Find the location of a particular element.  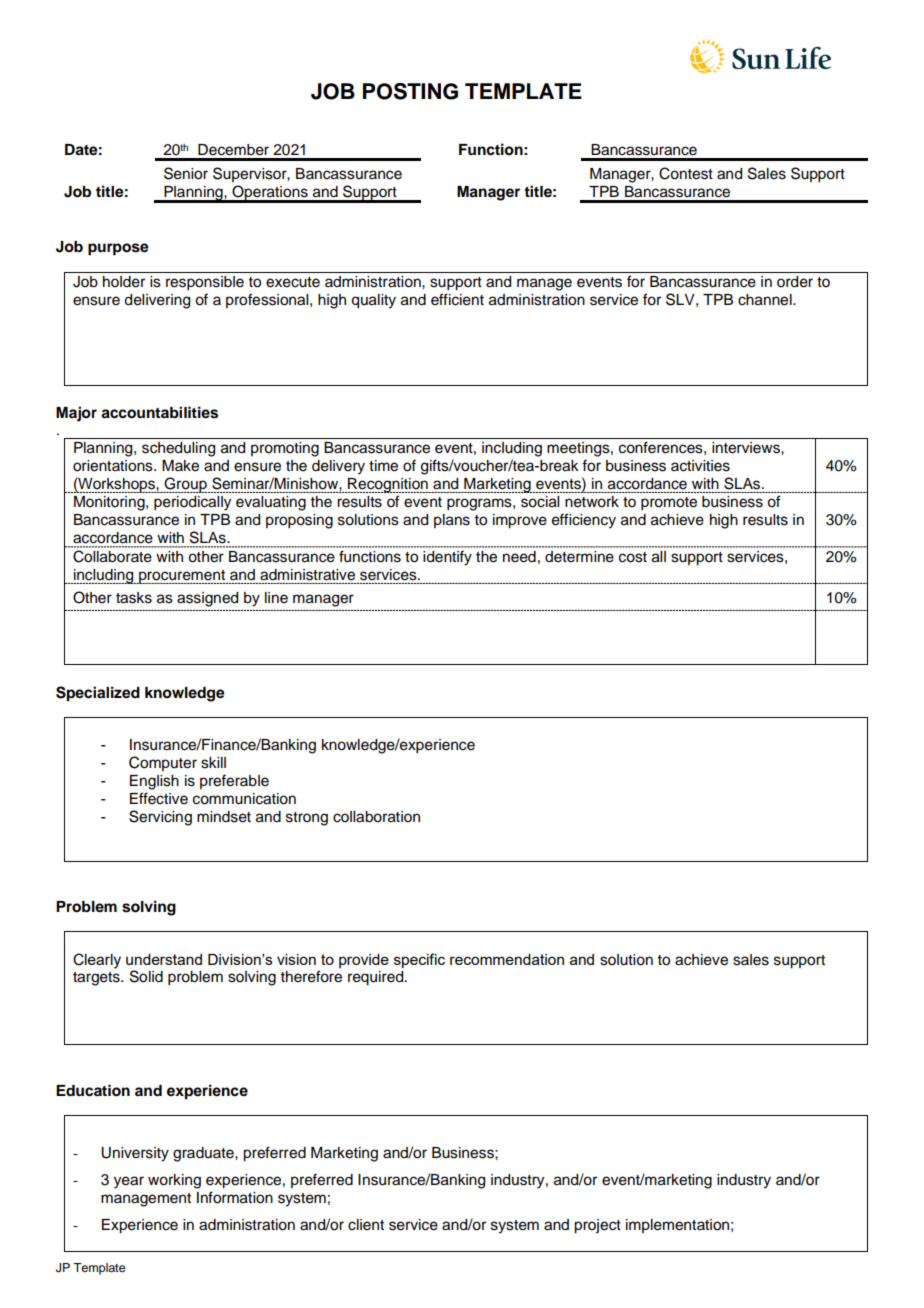

Contest is located at coordinates (686, 173).
